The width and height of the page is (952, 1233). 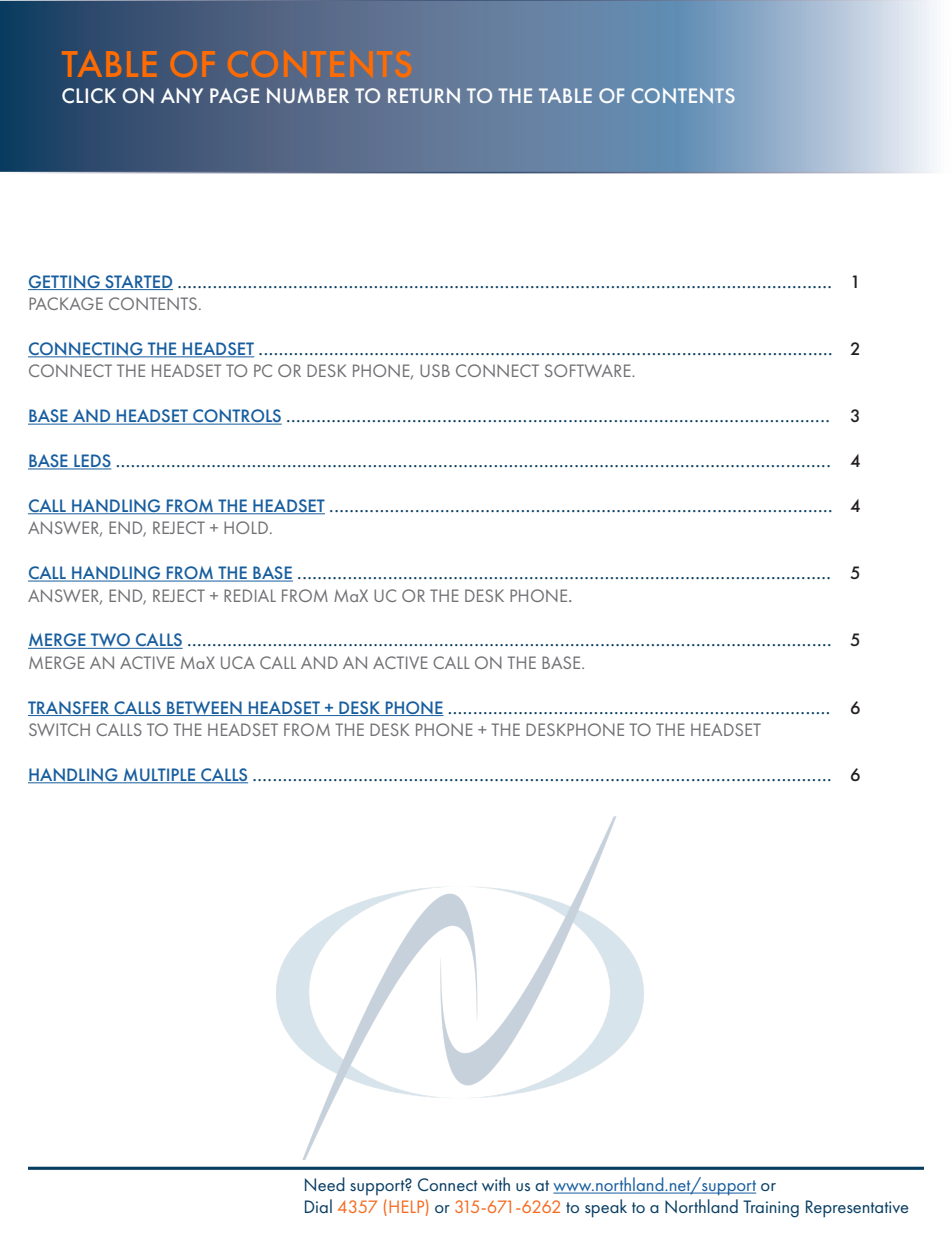 What do you see at coordinates (771, 1209) in the page?
I see `Training` at bounding box center [771, 1209].
